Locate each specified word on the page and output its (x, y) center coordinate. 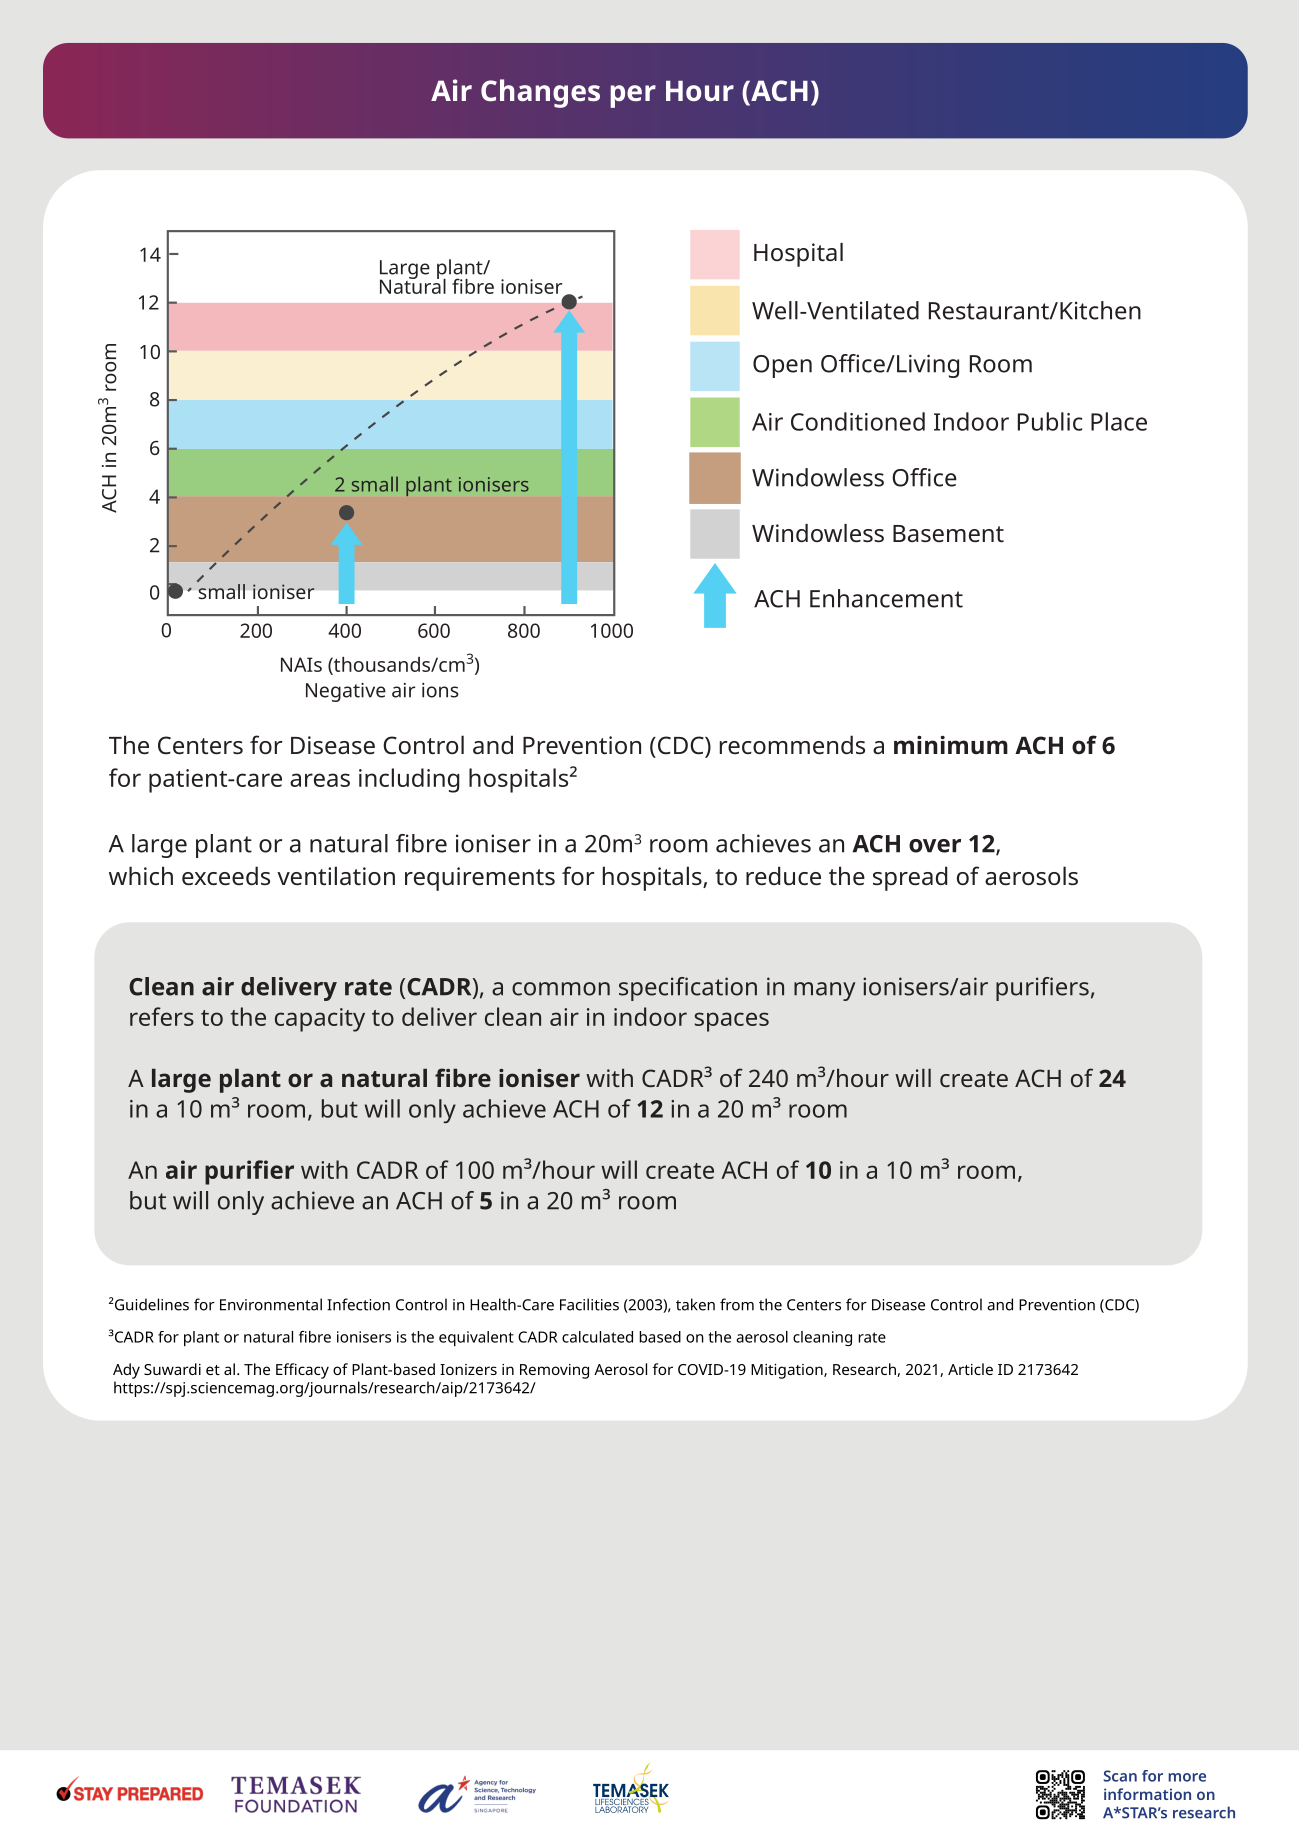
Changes (540, 93)
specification (688, 989)
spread (910, 878)
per (633, 96)
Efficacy (302, 1371)
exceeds (226, 876)
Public (1050, 421)
